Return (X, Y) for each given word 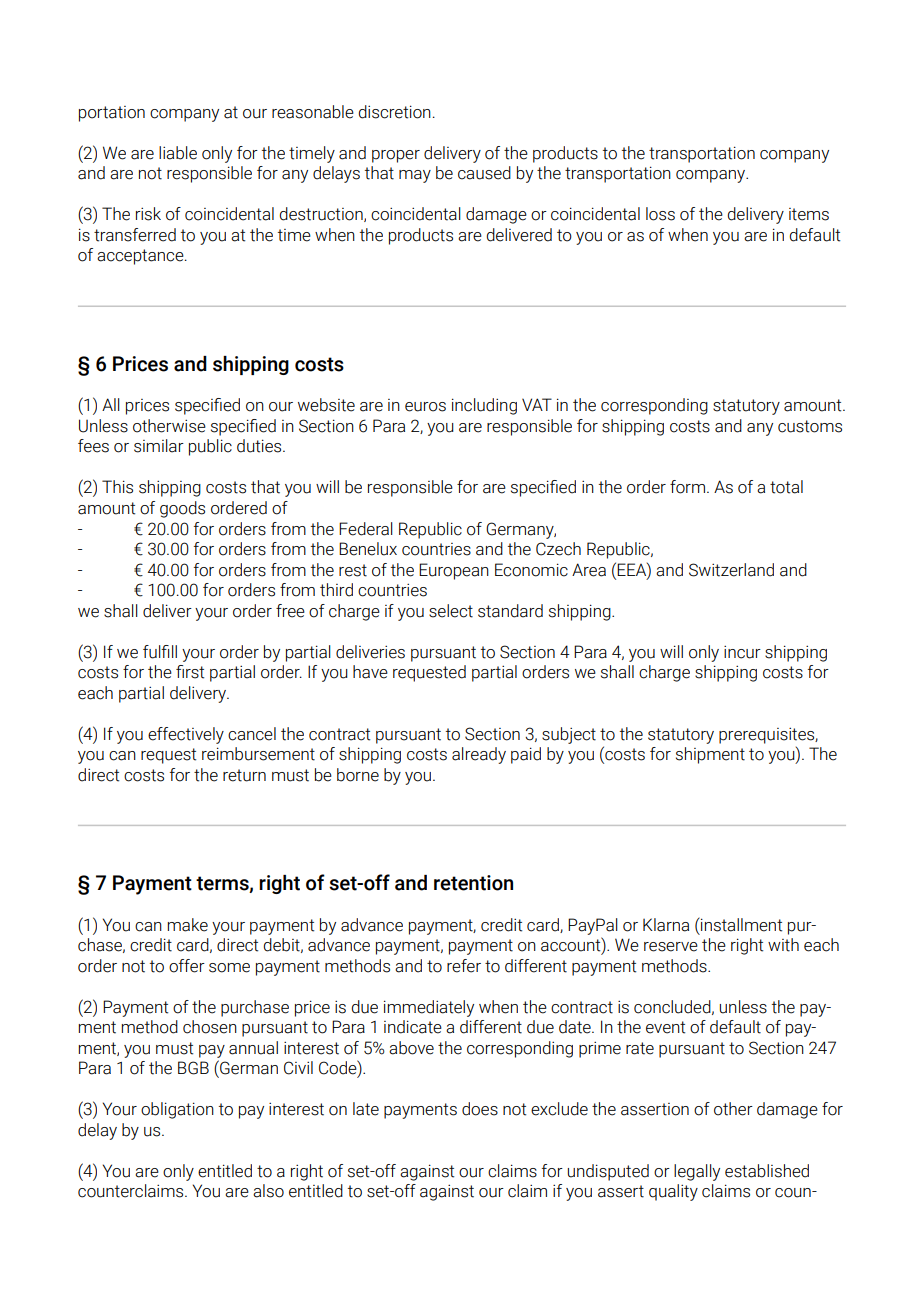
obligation (177, 1110)
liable (178, 153)
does (480, 1109)
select (451, 611)
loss (660, 214)
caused (484, 173)
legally (697, 1172)
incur (742, 652)
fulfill (160, 652)
